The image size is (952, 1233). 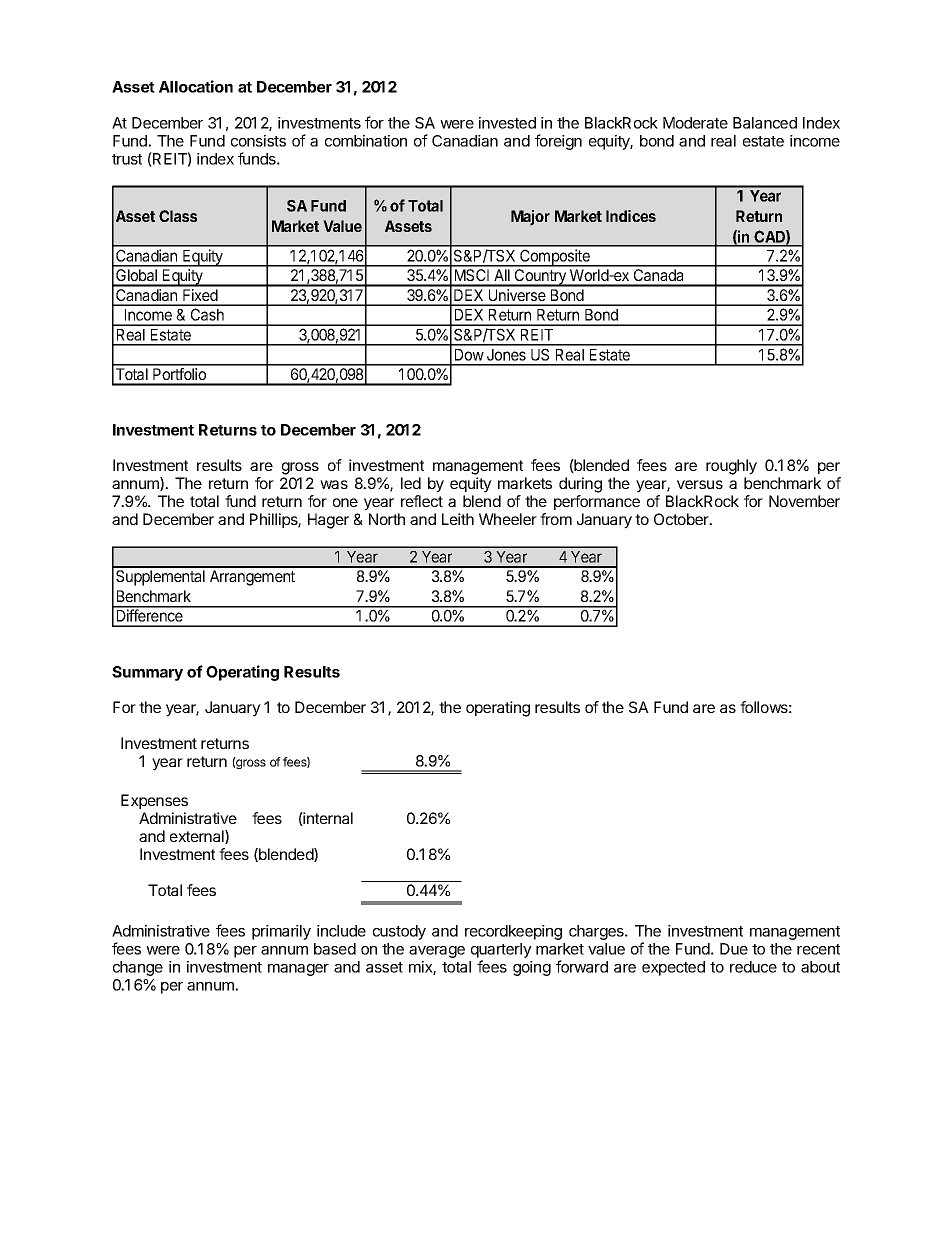 What do you see at coordinates (765, 123) in the screenshot?
I see `Balanced` at bounding box center [765, 123].
